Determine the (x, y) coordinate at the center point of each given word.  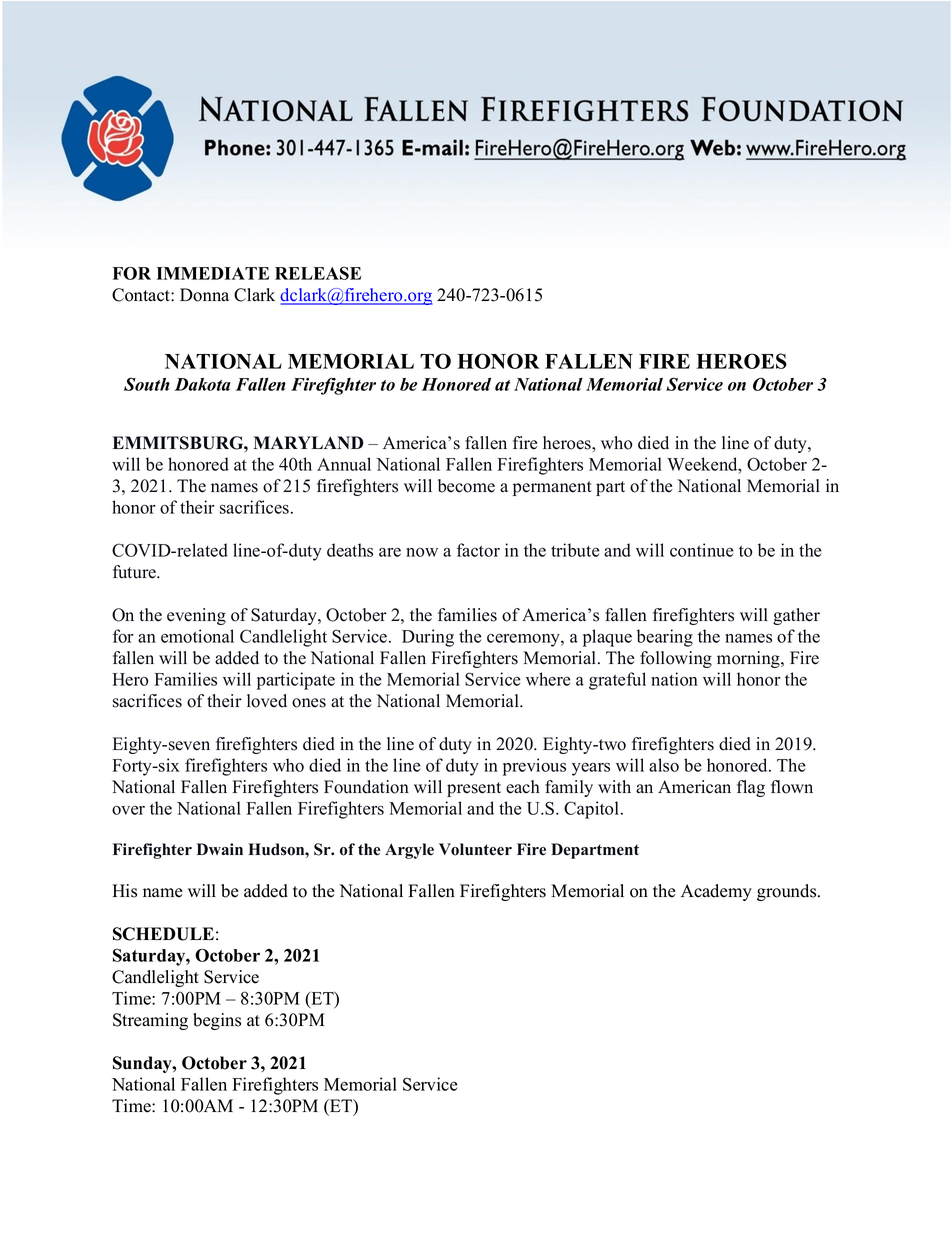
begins (217, 1021)
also (664, 765)
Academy (716, 892)
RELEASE (318, 273)
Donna (204, 295)
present (474, 789)
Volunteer (475, 849)
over (128, 810)
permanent (552, 488)
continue (701, 550)
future (135, 572)
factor (478, 550)
